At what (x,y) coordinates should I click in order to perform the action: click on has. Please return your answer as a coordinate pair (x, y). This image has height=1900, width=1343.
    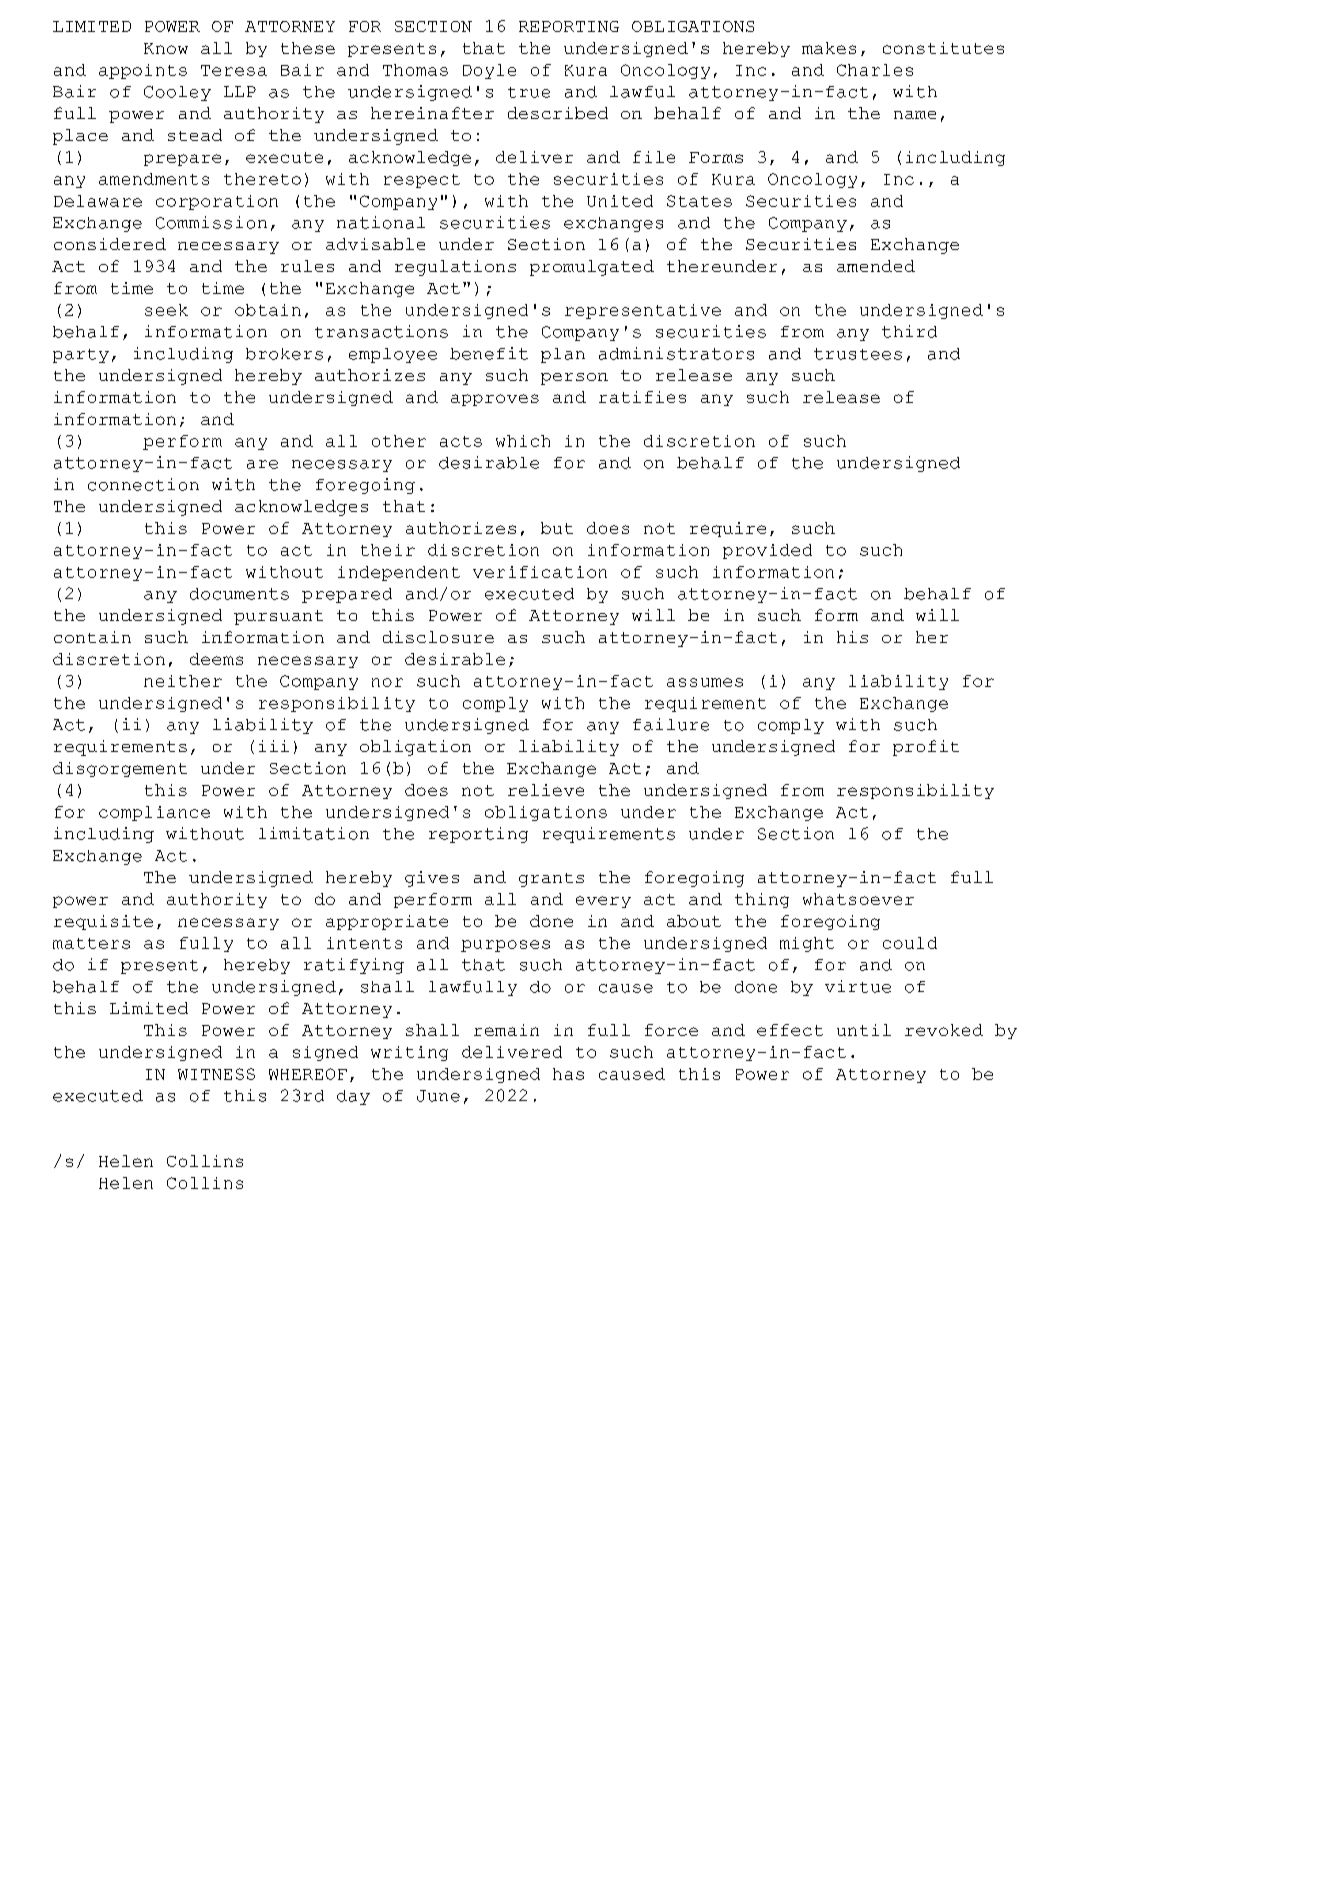
    Looking at the image, I should click on (568, 1074).
